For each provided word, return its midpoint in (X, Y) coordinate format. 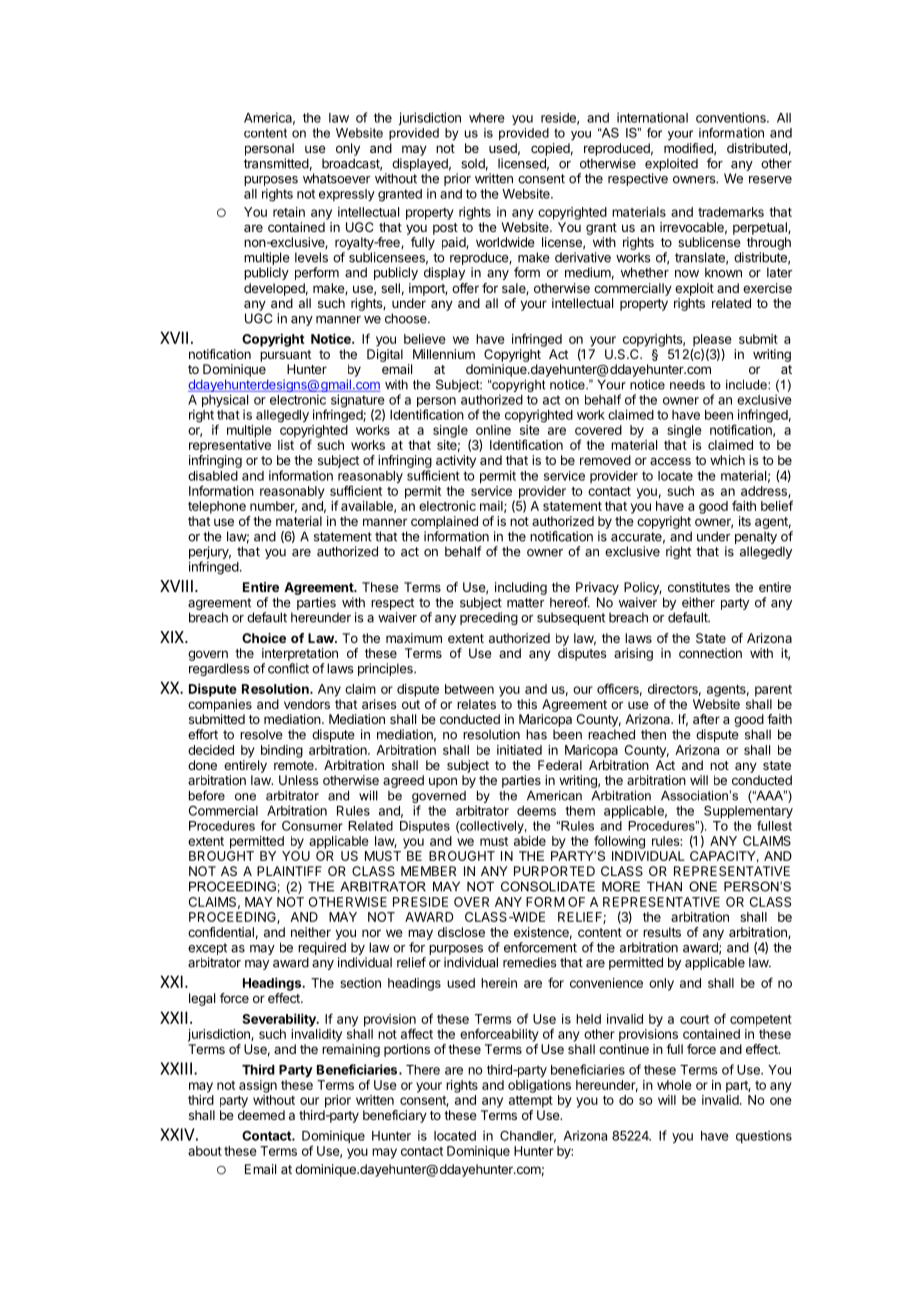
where (487, 118)
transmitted (276, 163)
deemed (261, 1115)
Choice (264, 638)
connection (710, 653)
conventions (732, 117)
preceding (489, 618)
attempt (531, 1102)
